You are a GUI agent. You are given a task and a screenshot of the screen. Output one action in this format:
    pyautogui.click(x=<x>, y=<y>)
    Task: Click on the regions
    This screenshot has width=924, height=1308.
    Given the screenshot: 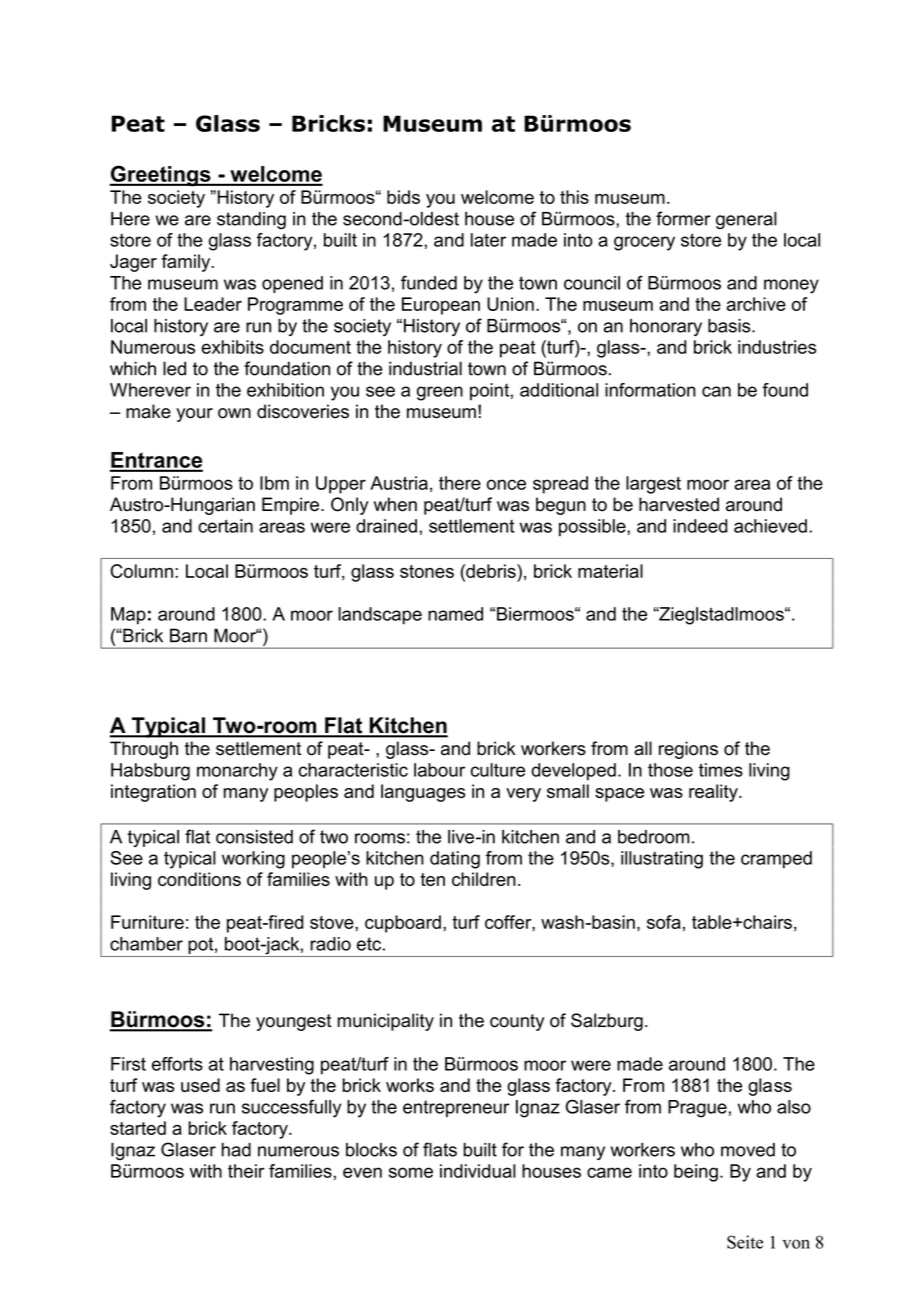 What is the action you would take?
    pyautogui.click(x=688, y=750)
